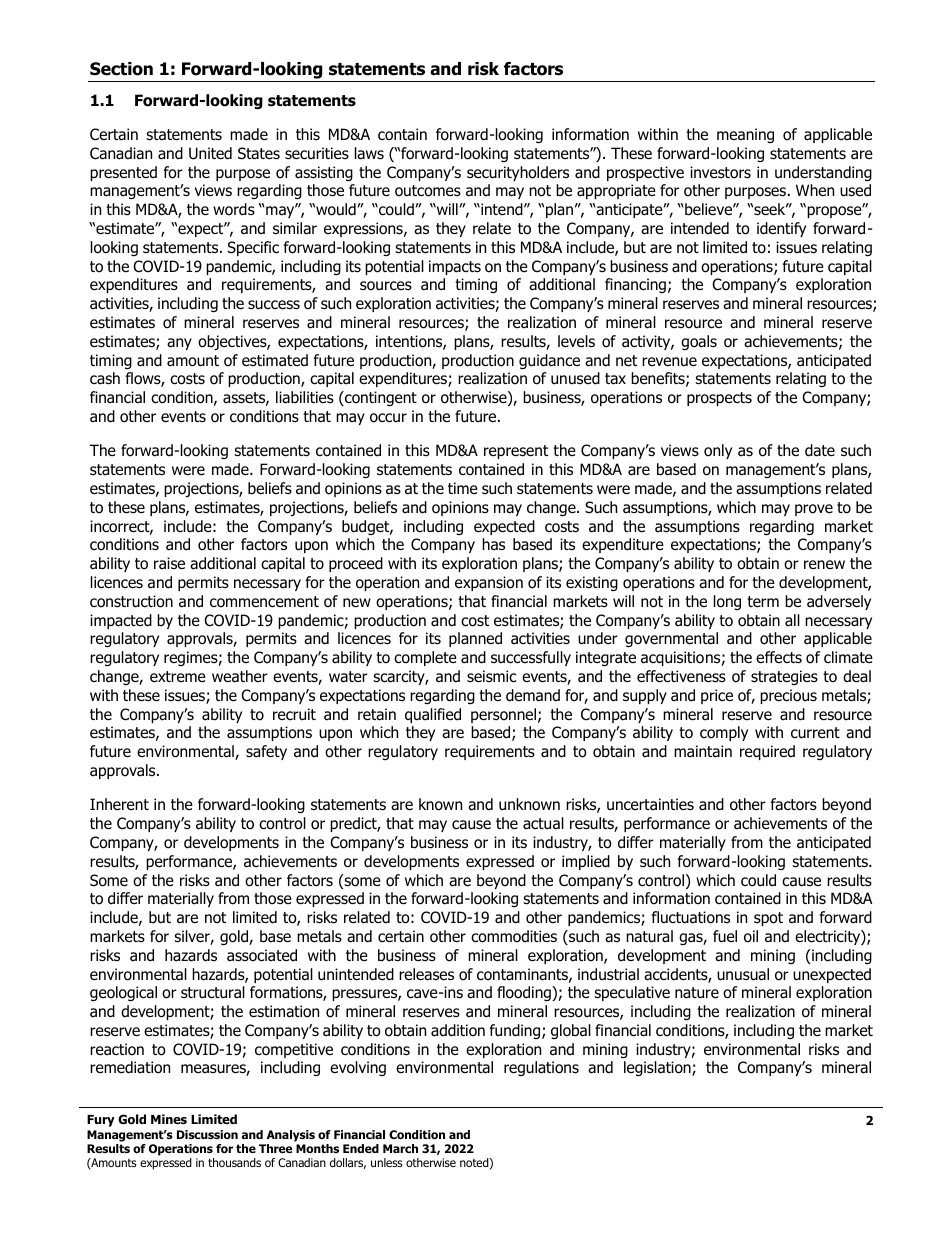 The width and height of the page is (952, 1233). I want to click on meaning, so click(745, 135).
